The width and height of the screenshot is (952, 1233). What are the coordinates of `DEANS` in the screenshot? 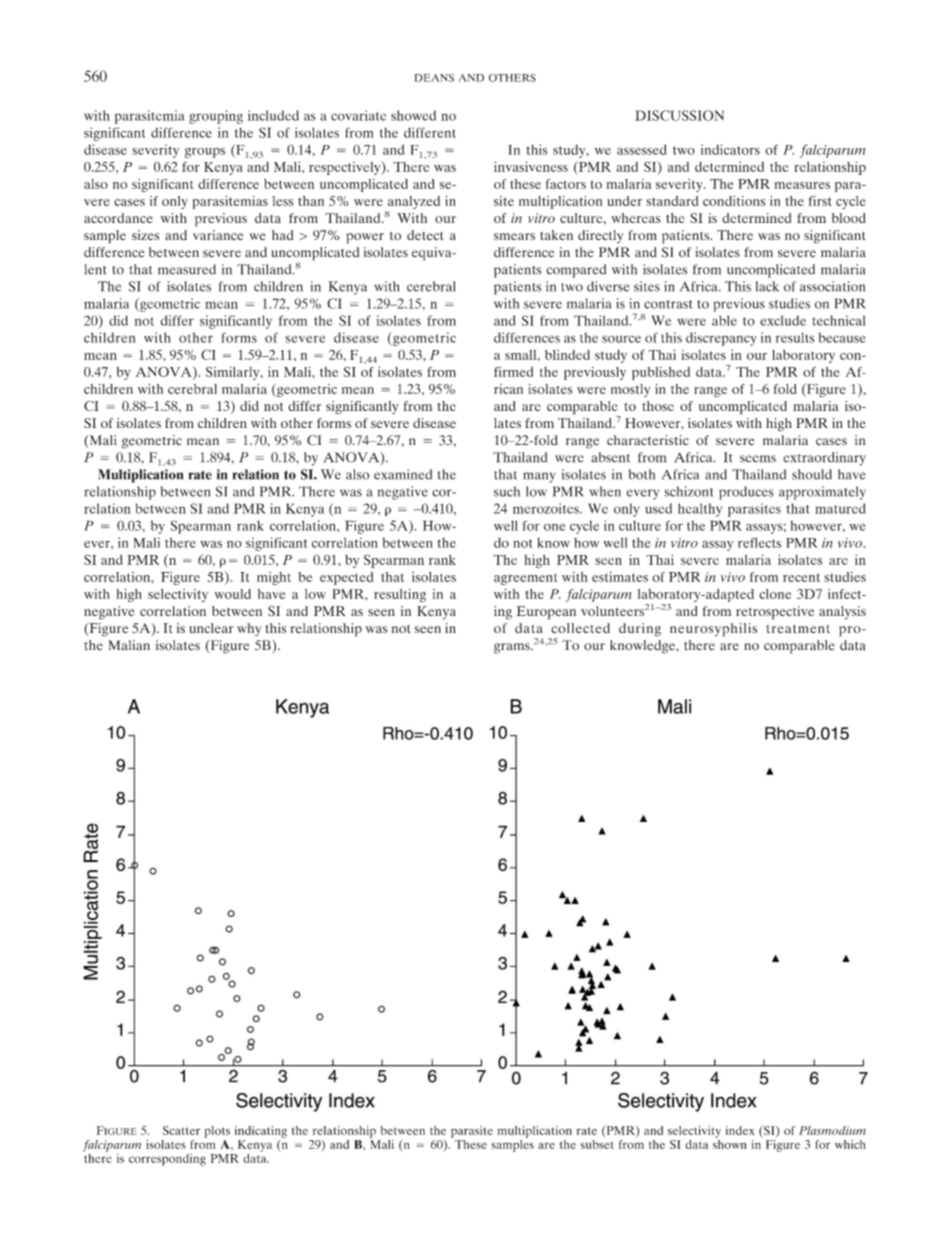 It's located at (434, 78).
